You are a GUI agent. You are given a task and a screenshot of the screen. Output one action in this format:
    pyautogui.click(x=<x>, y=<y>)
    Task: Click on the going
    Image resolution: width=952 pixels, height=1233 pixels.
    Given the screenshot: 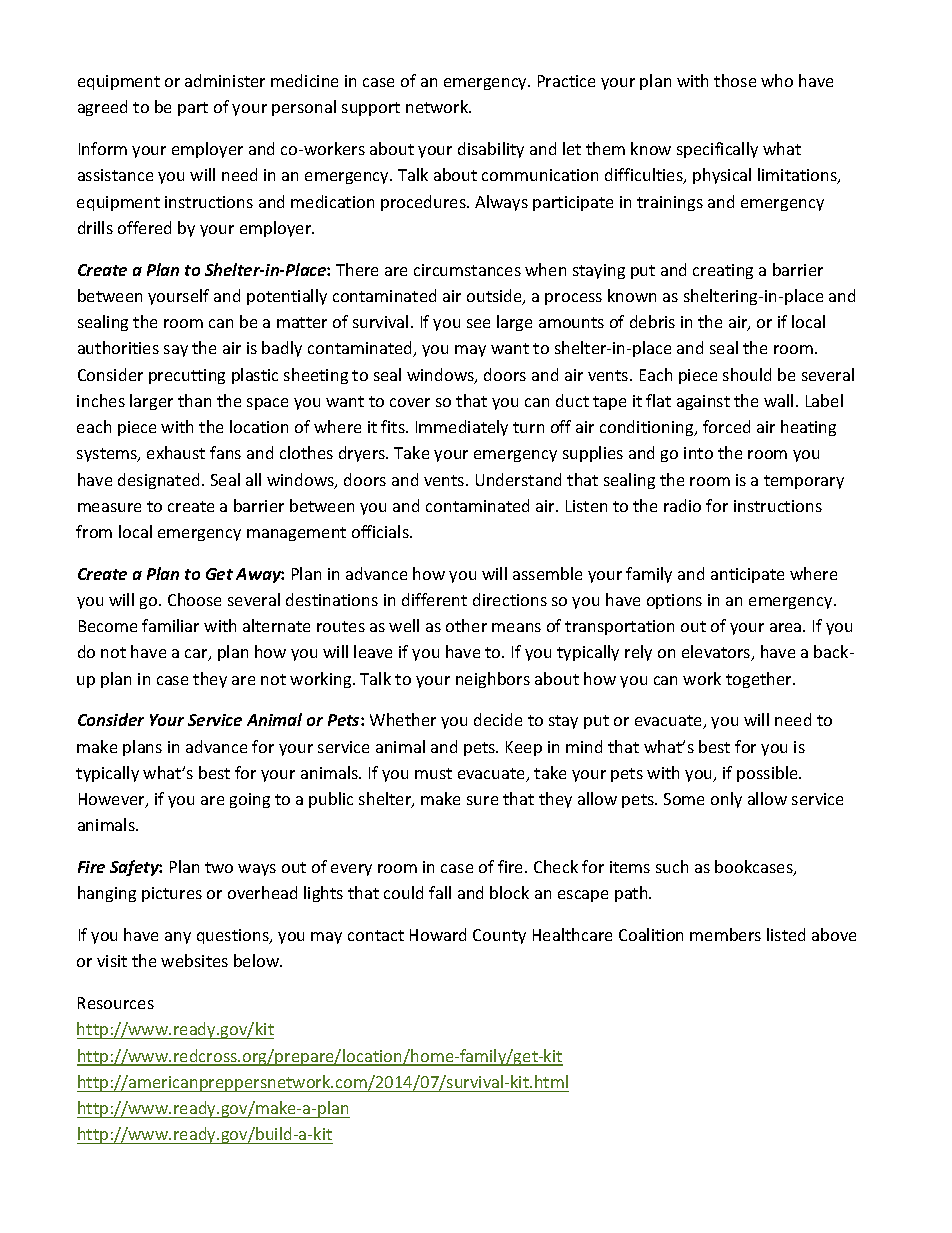 What is the action you would take?
    pyautogui.click(x=250, y=800)
